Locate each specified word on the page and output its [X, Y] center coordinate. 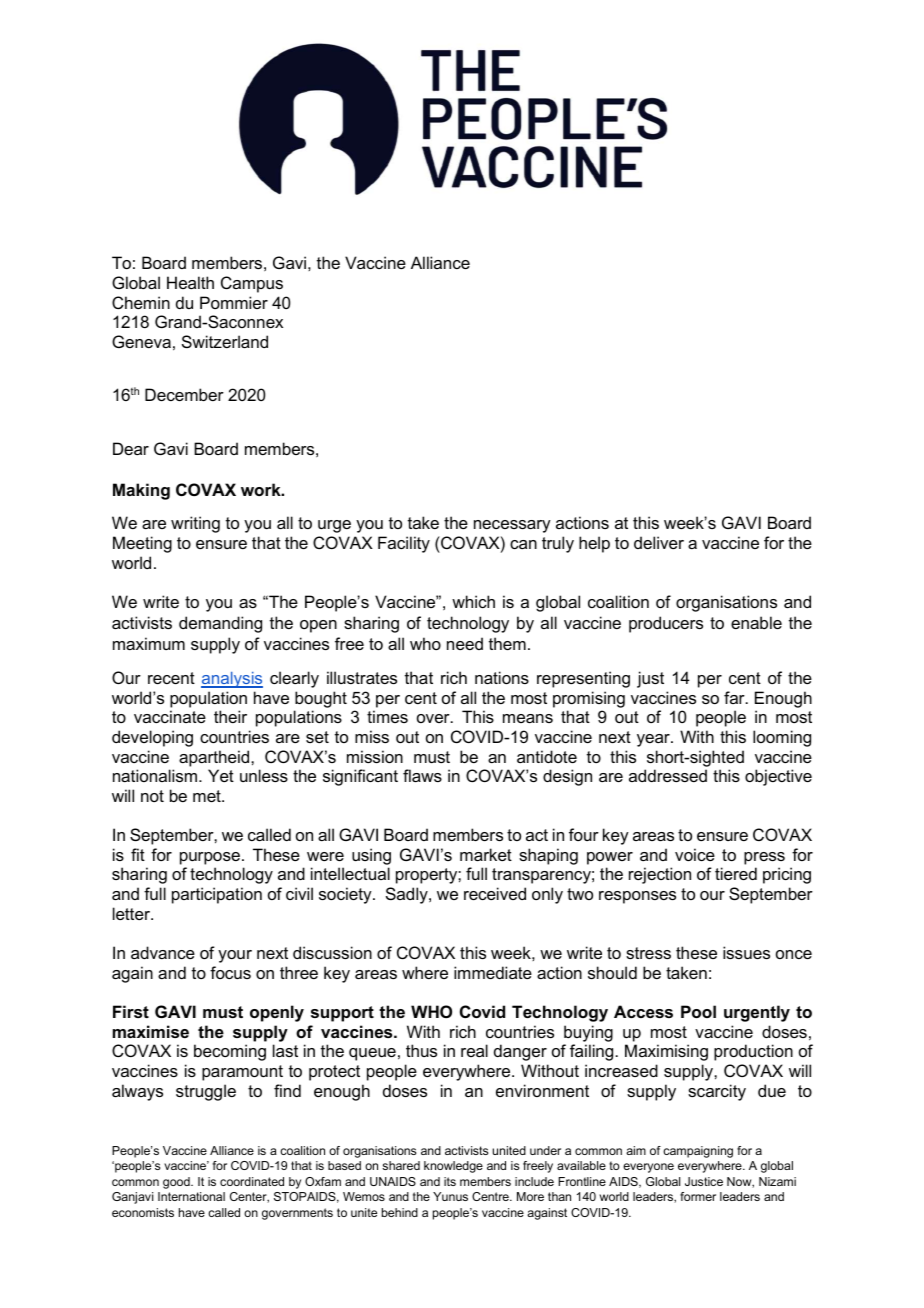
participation [217, 895]
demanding [220, 624]
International [191, 1196]
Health [190, 282]
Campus [252, 284]
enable [756, 622]
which [473, 601]
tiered [736, 873]
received [495, 893]
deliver [659, 542]
